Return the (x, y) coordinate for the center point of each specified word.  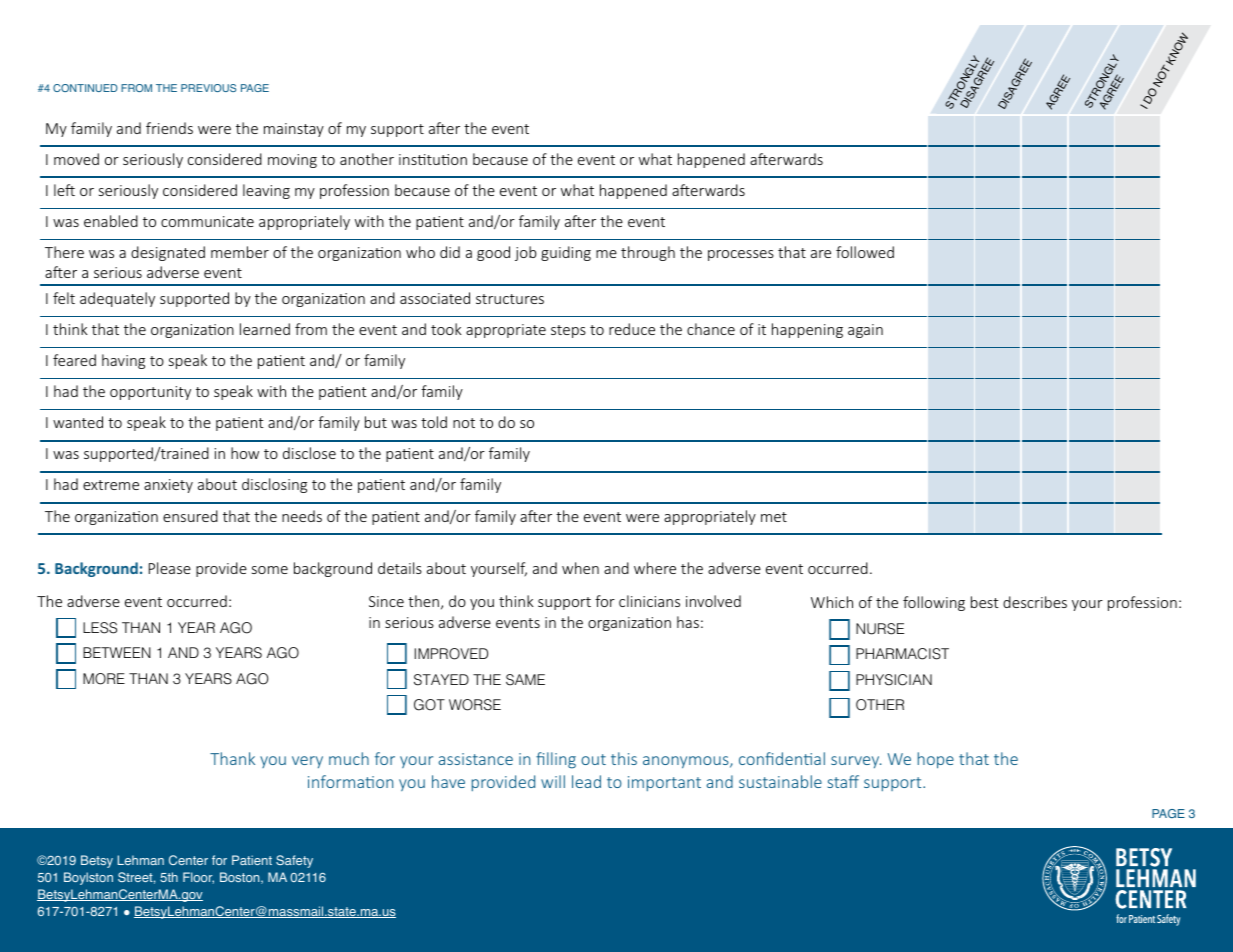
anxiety (168, 486)
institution (433, 159)
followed (865, 252)
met (774, 517)
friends (169, 128)
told (434, 422)
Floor (198, 878)
